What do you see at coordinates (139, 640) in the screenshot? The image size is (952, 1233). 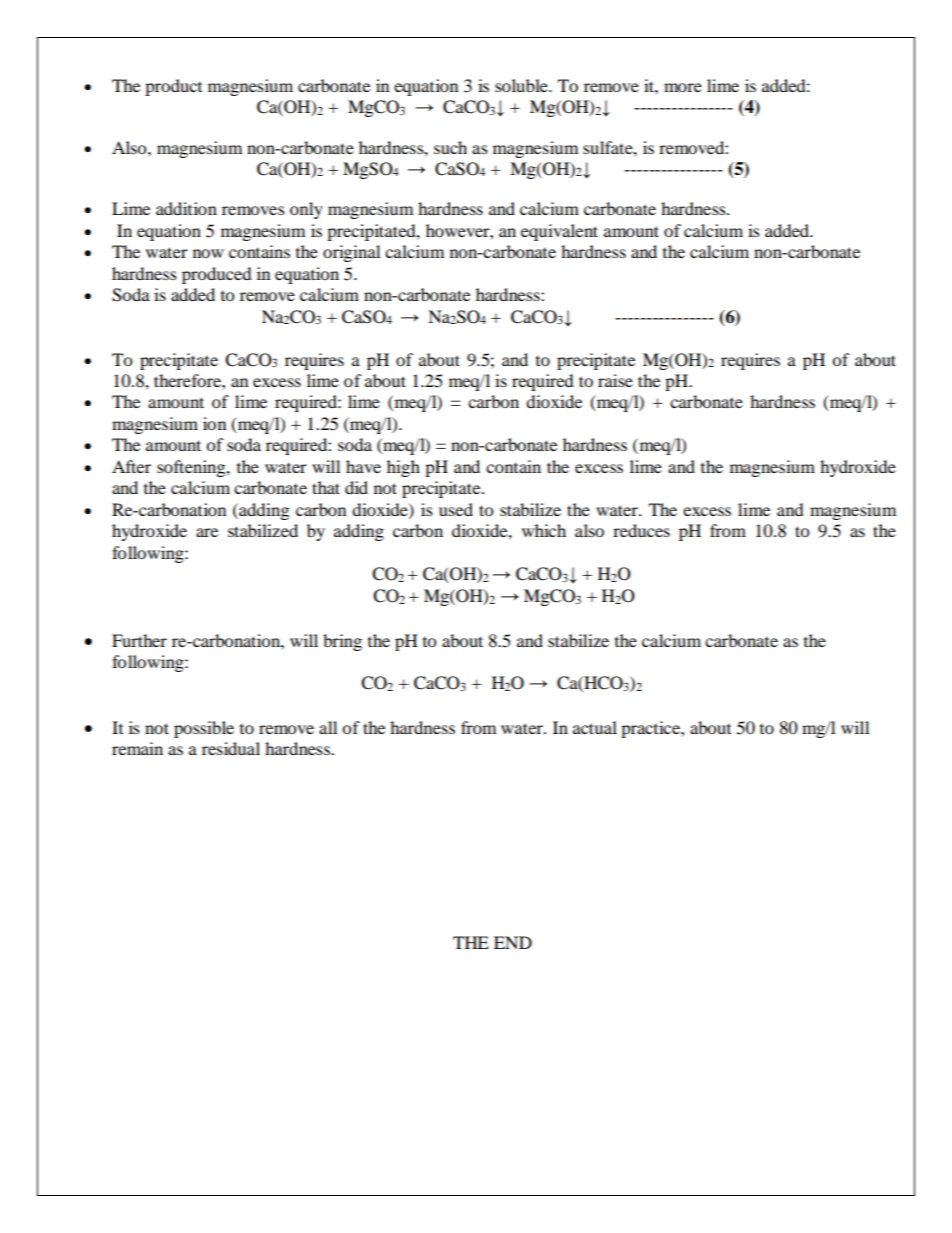 I see `Further` at bounding box center [139, 640].
